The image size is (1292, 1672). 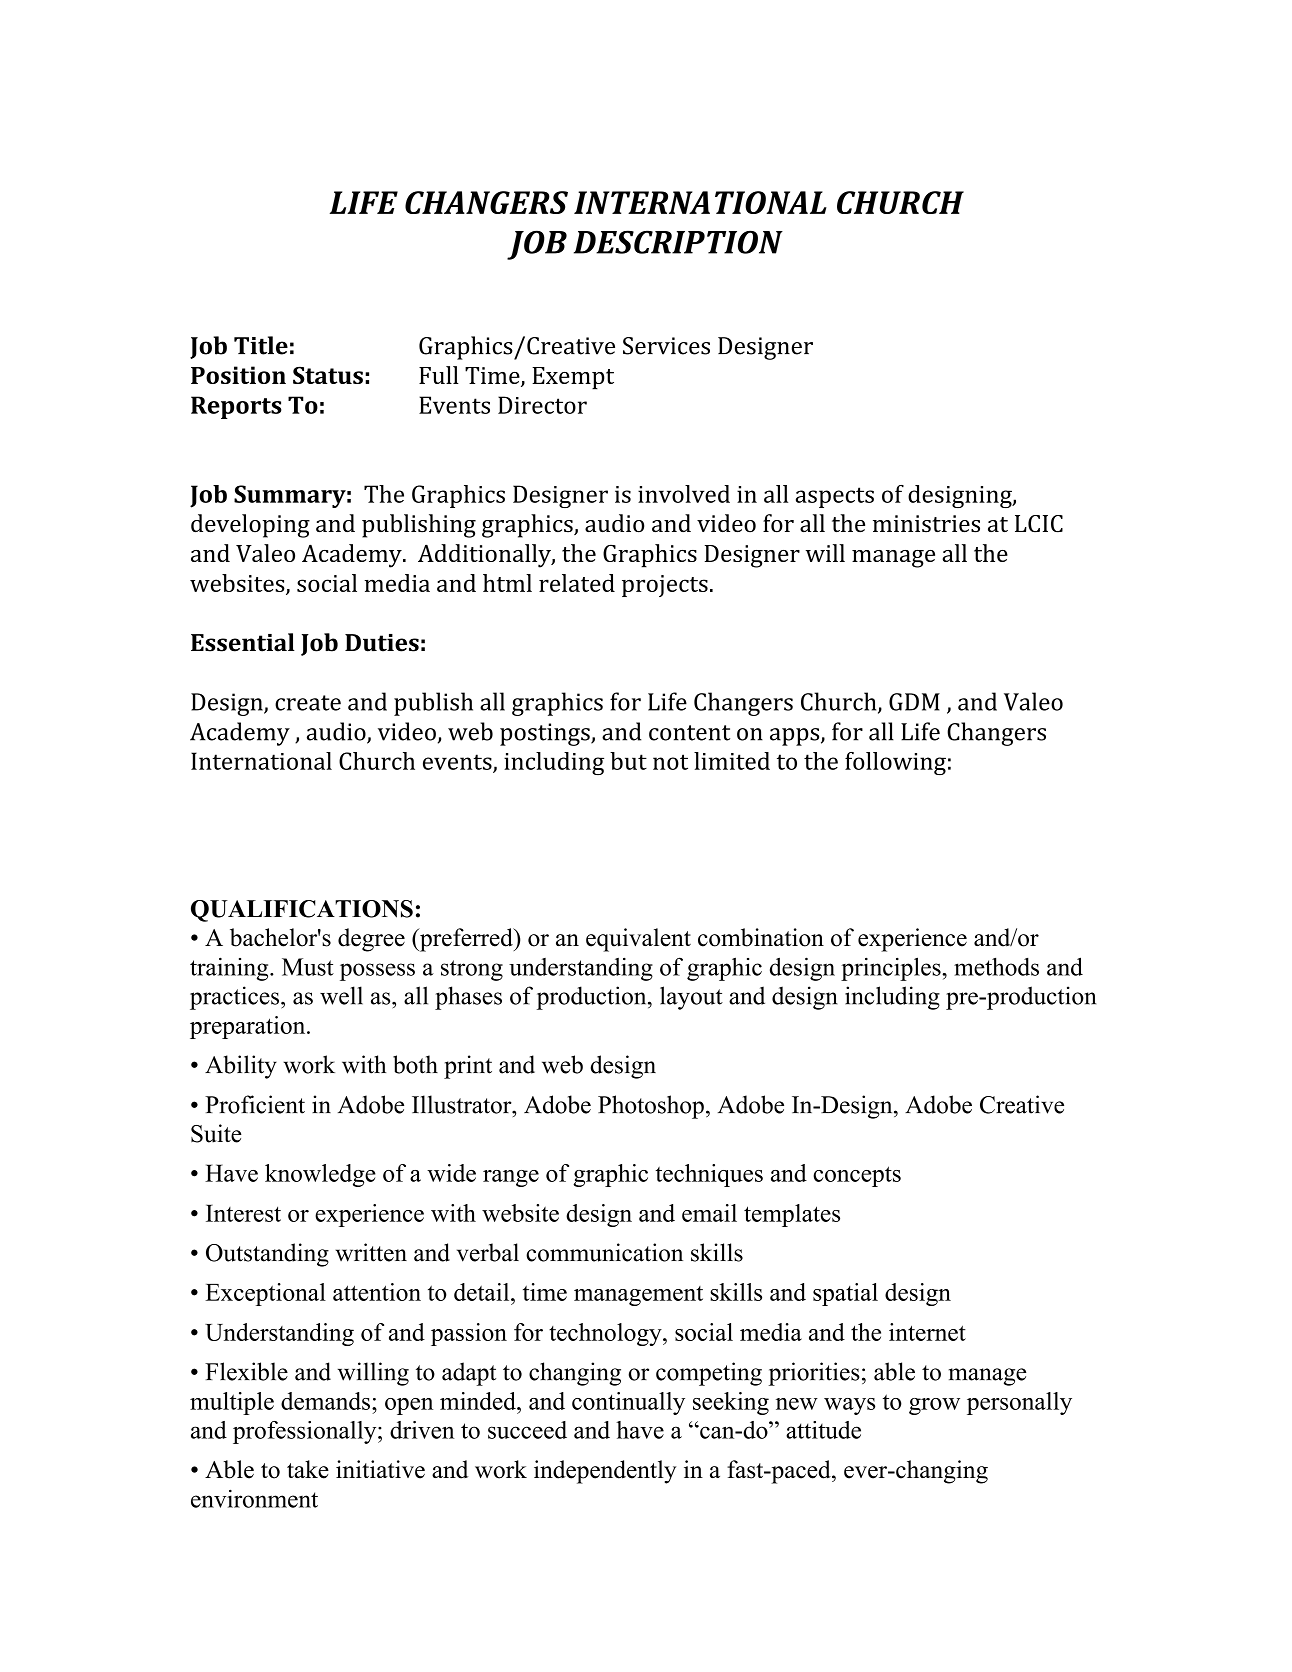 I want to click on QUALIFICATIONS, so click(x=302, y=911).
